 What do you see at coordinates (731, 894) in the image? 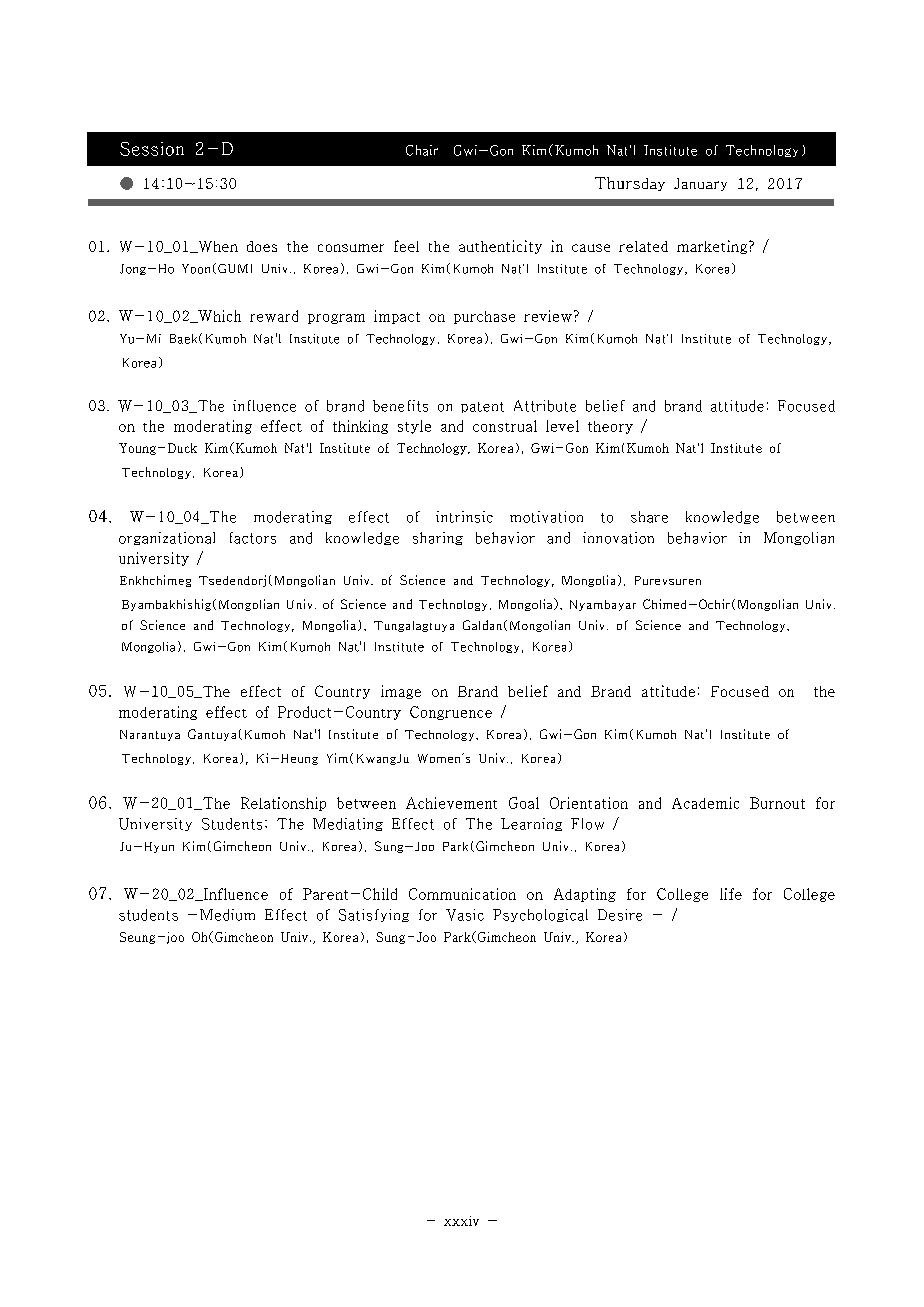
I see `life` at bounding box center [731, 894].
